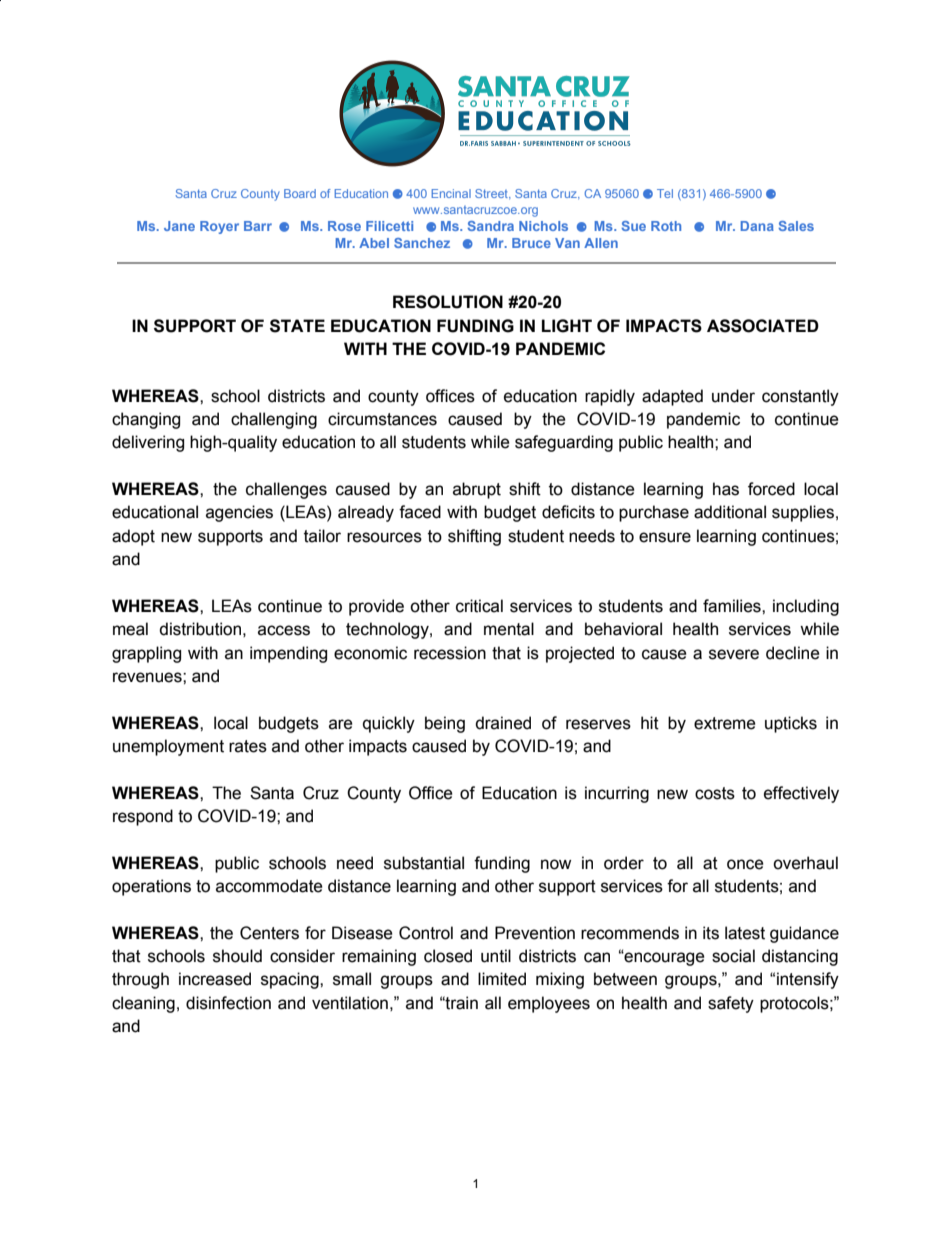 The image size is (952, 1233). Describe the element at coordinates (215, 979) in the screenshot. I see `increased` at that location.
